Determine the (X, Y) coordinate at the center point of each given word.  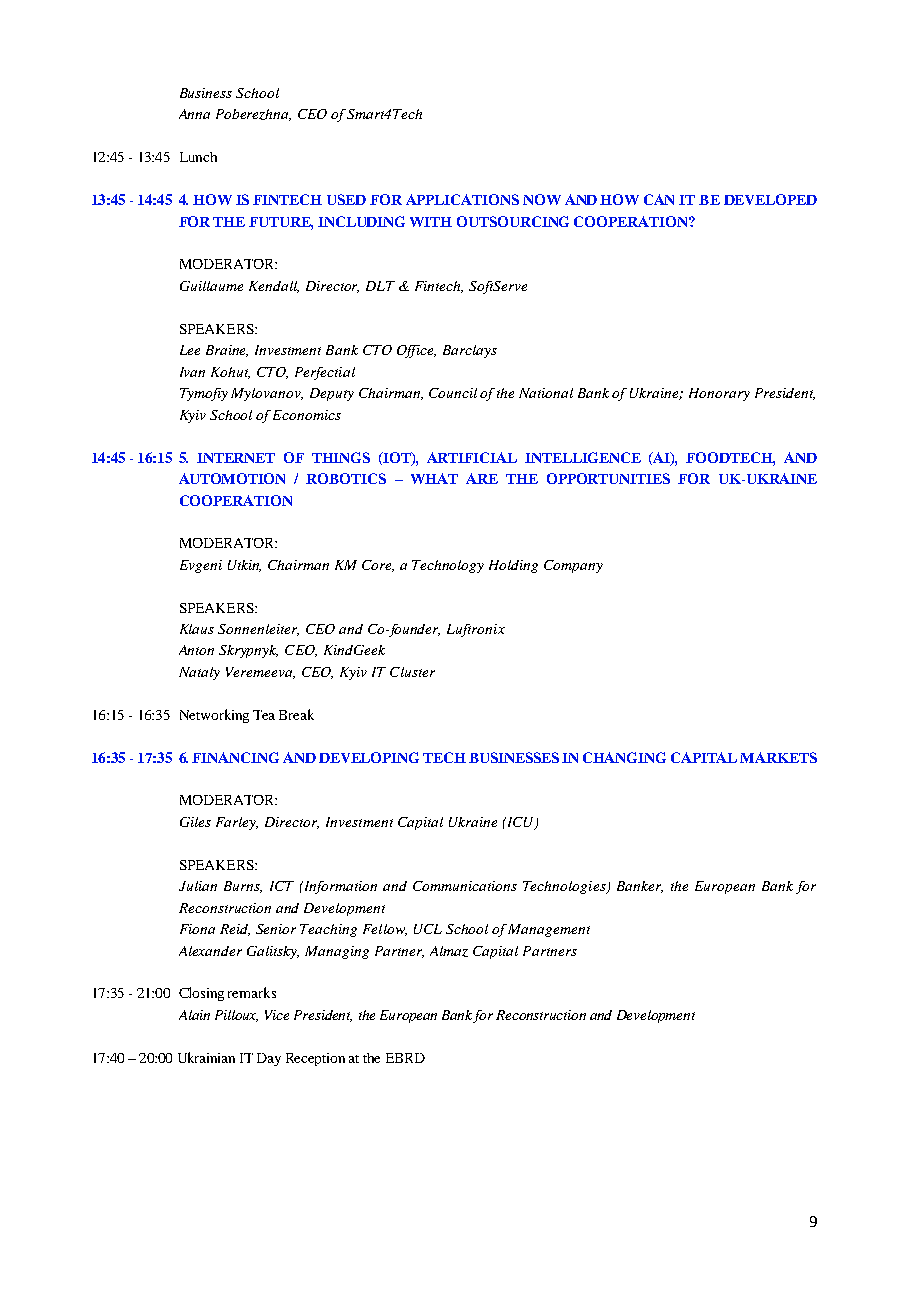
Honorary (719, 394)
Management (549, 930)
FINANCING (235, 757)
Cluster (412, 672)
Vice (277, 1015)
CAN (659, 199)
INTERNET (236, 458)
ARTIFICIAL (472, 457)
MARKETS (778, 757)
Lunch (198, 157)
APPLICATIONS (462, 199)
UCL (428, 929)
